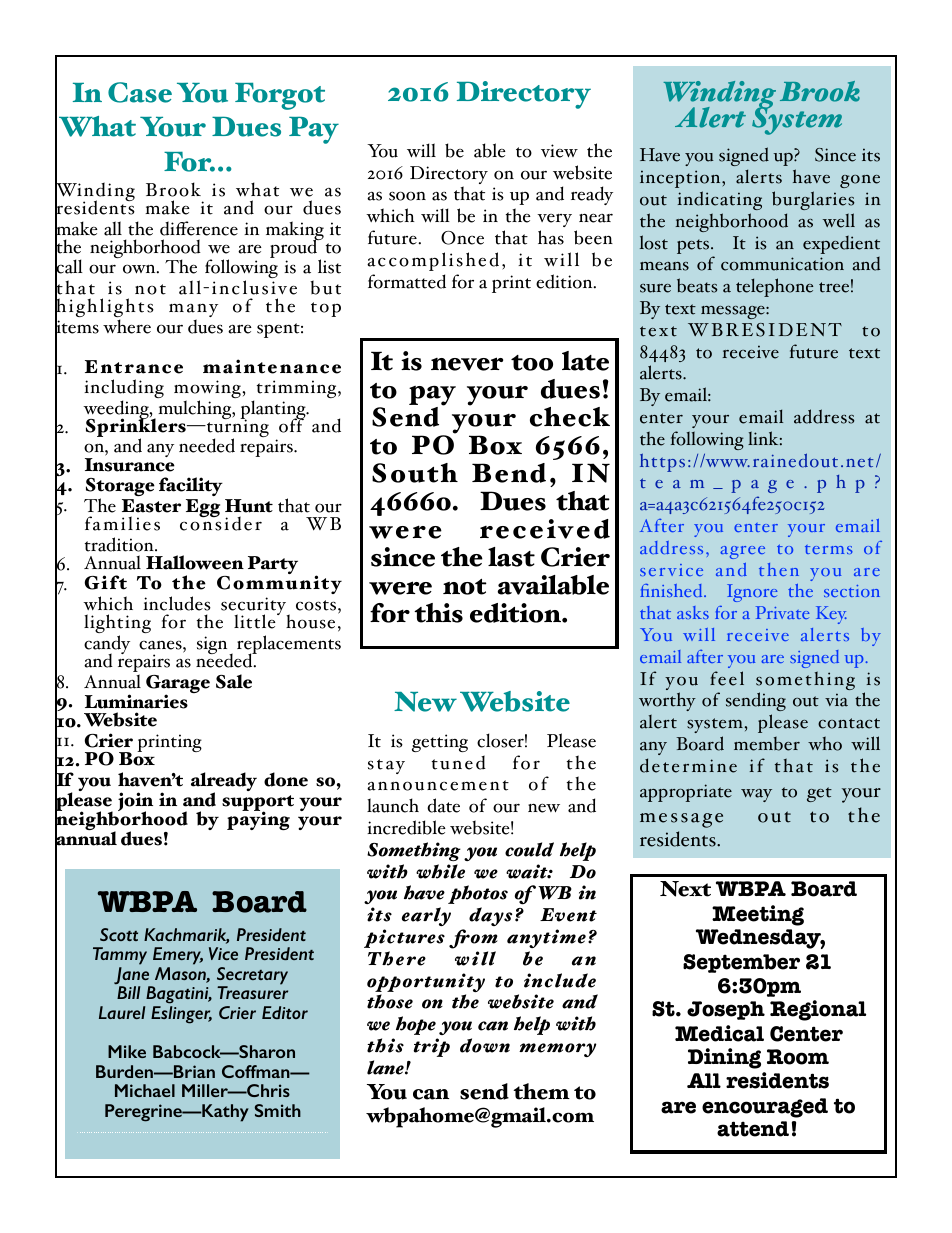 Image resolution: width=952 pixels, height=1233 pixels. Describe the element at coordinates (135, 803) in the image. I see `join` at that location.
